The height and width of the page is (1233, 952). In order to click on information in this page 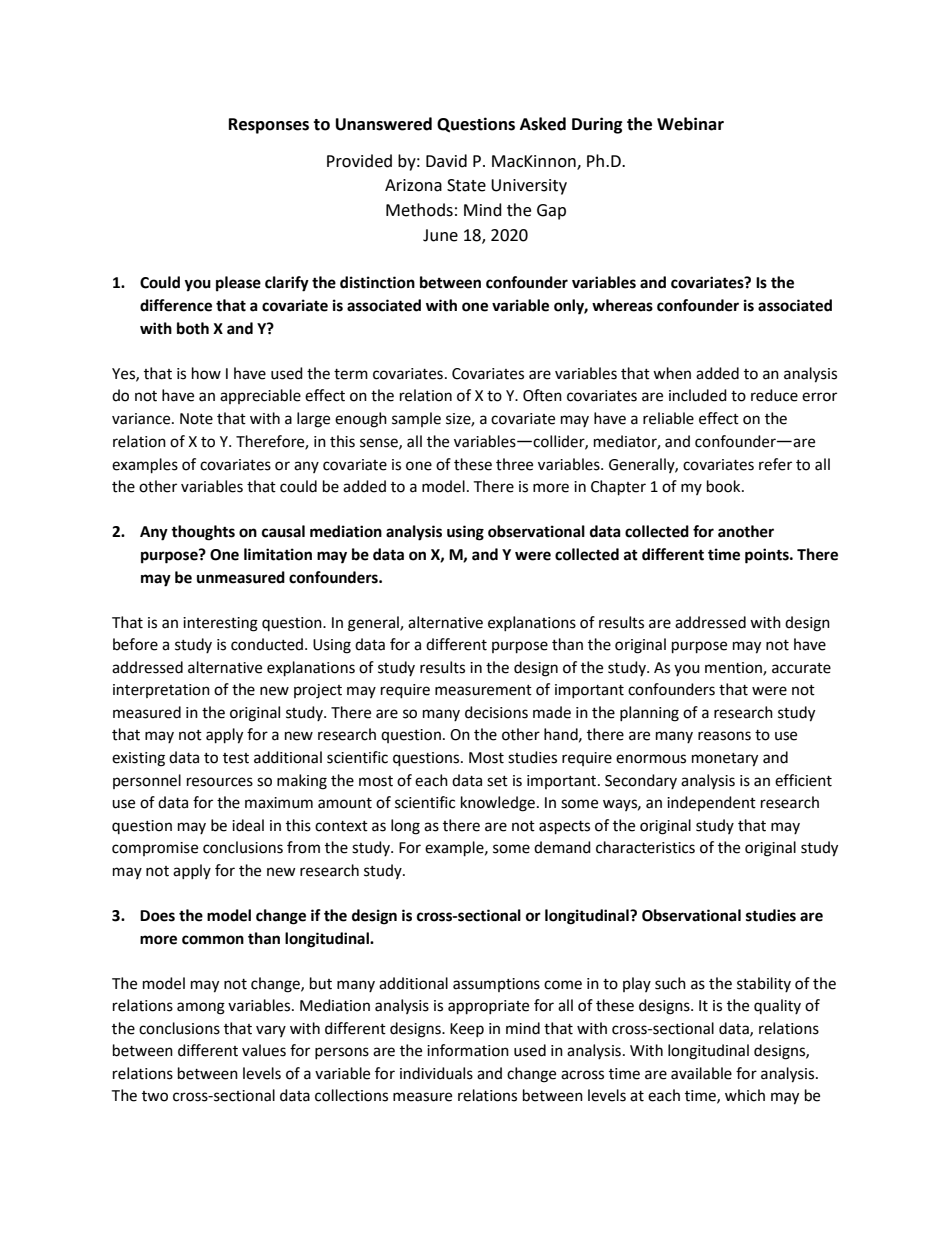, I will do `click(468, 1050)`.
